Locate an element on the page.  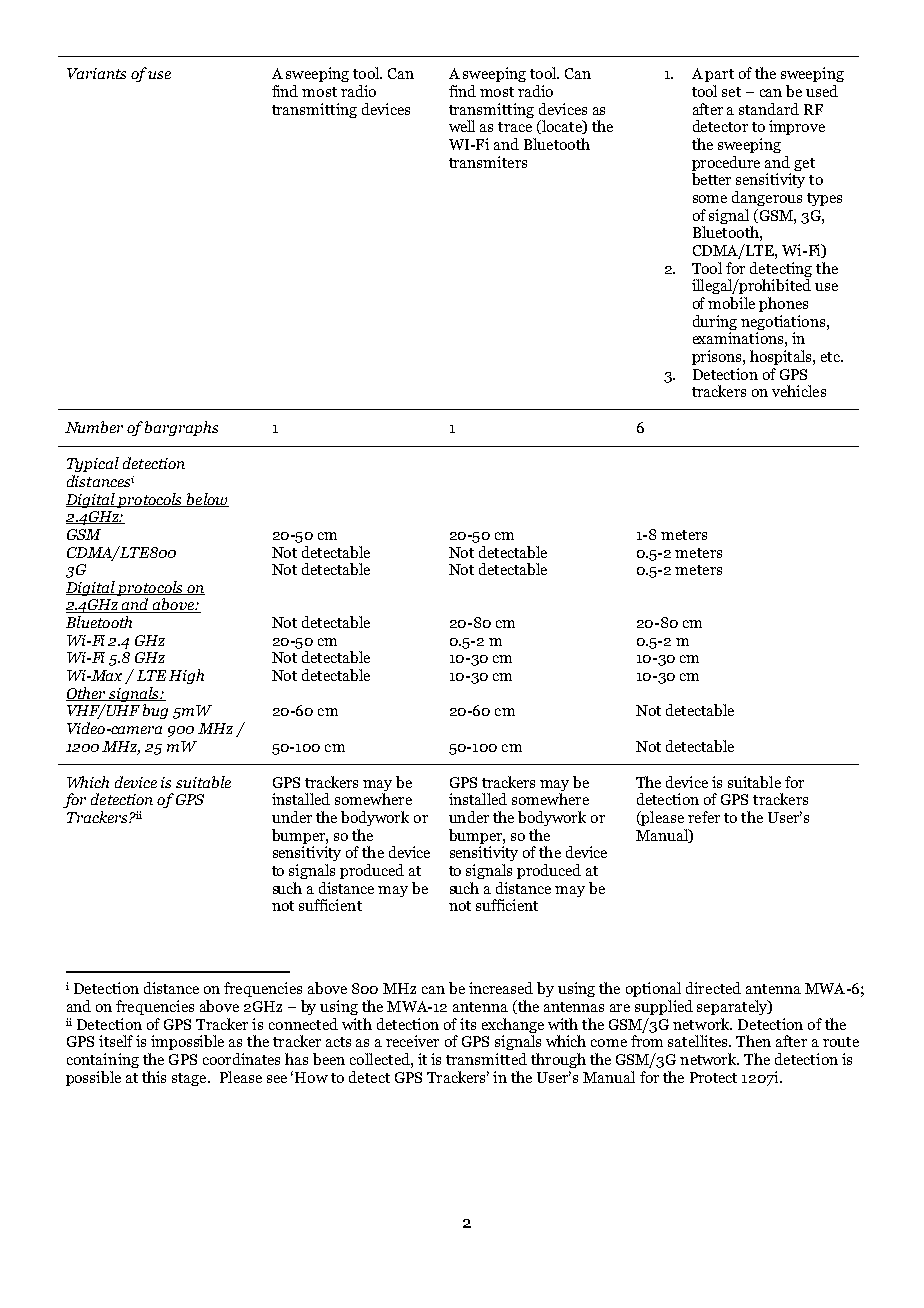
standard is located at coordinates (769, 109).
